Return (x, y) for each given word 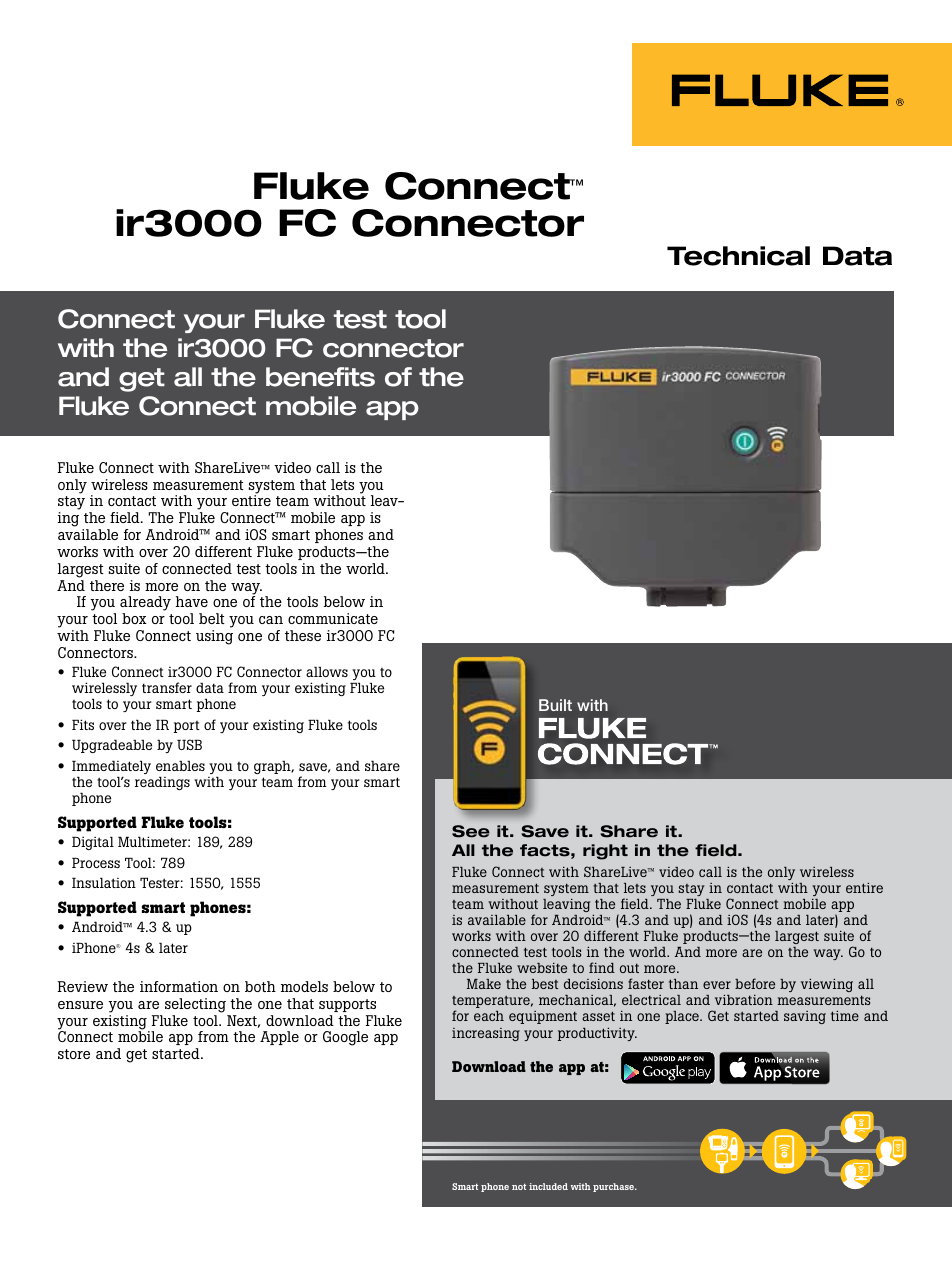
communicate (333, 618)
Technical (738, 256)
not (519, 1187)
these (303, 635)
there (107, 585)
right (605, 852)
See (471, 831)
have (192, 601)
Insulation (104, 882)
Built (555, 705)
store (74, 1054)
